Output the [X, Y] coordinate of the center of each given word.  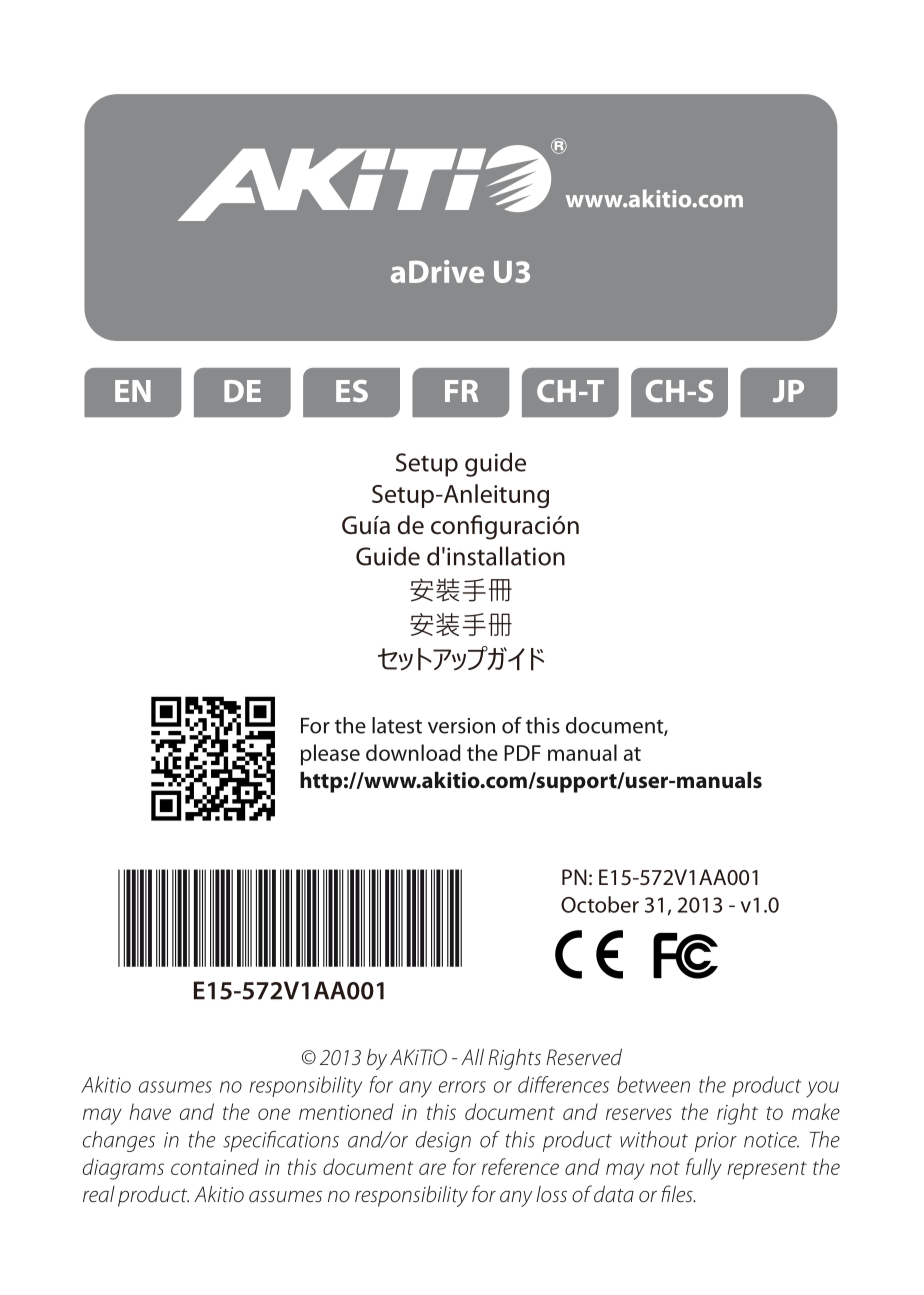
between [653, 1084]
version [461, 726]
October [600, 904]
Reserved [584, 1056]
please [330, 755]
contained [215, 1166]
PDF [522, 753]
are [432, 1169]
